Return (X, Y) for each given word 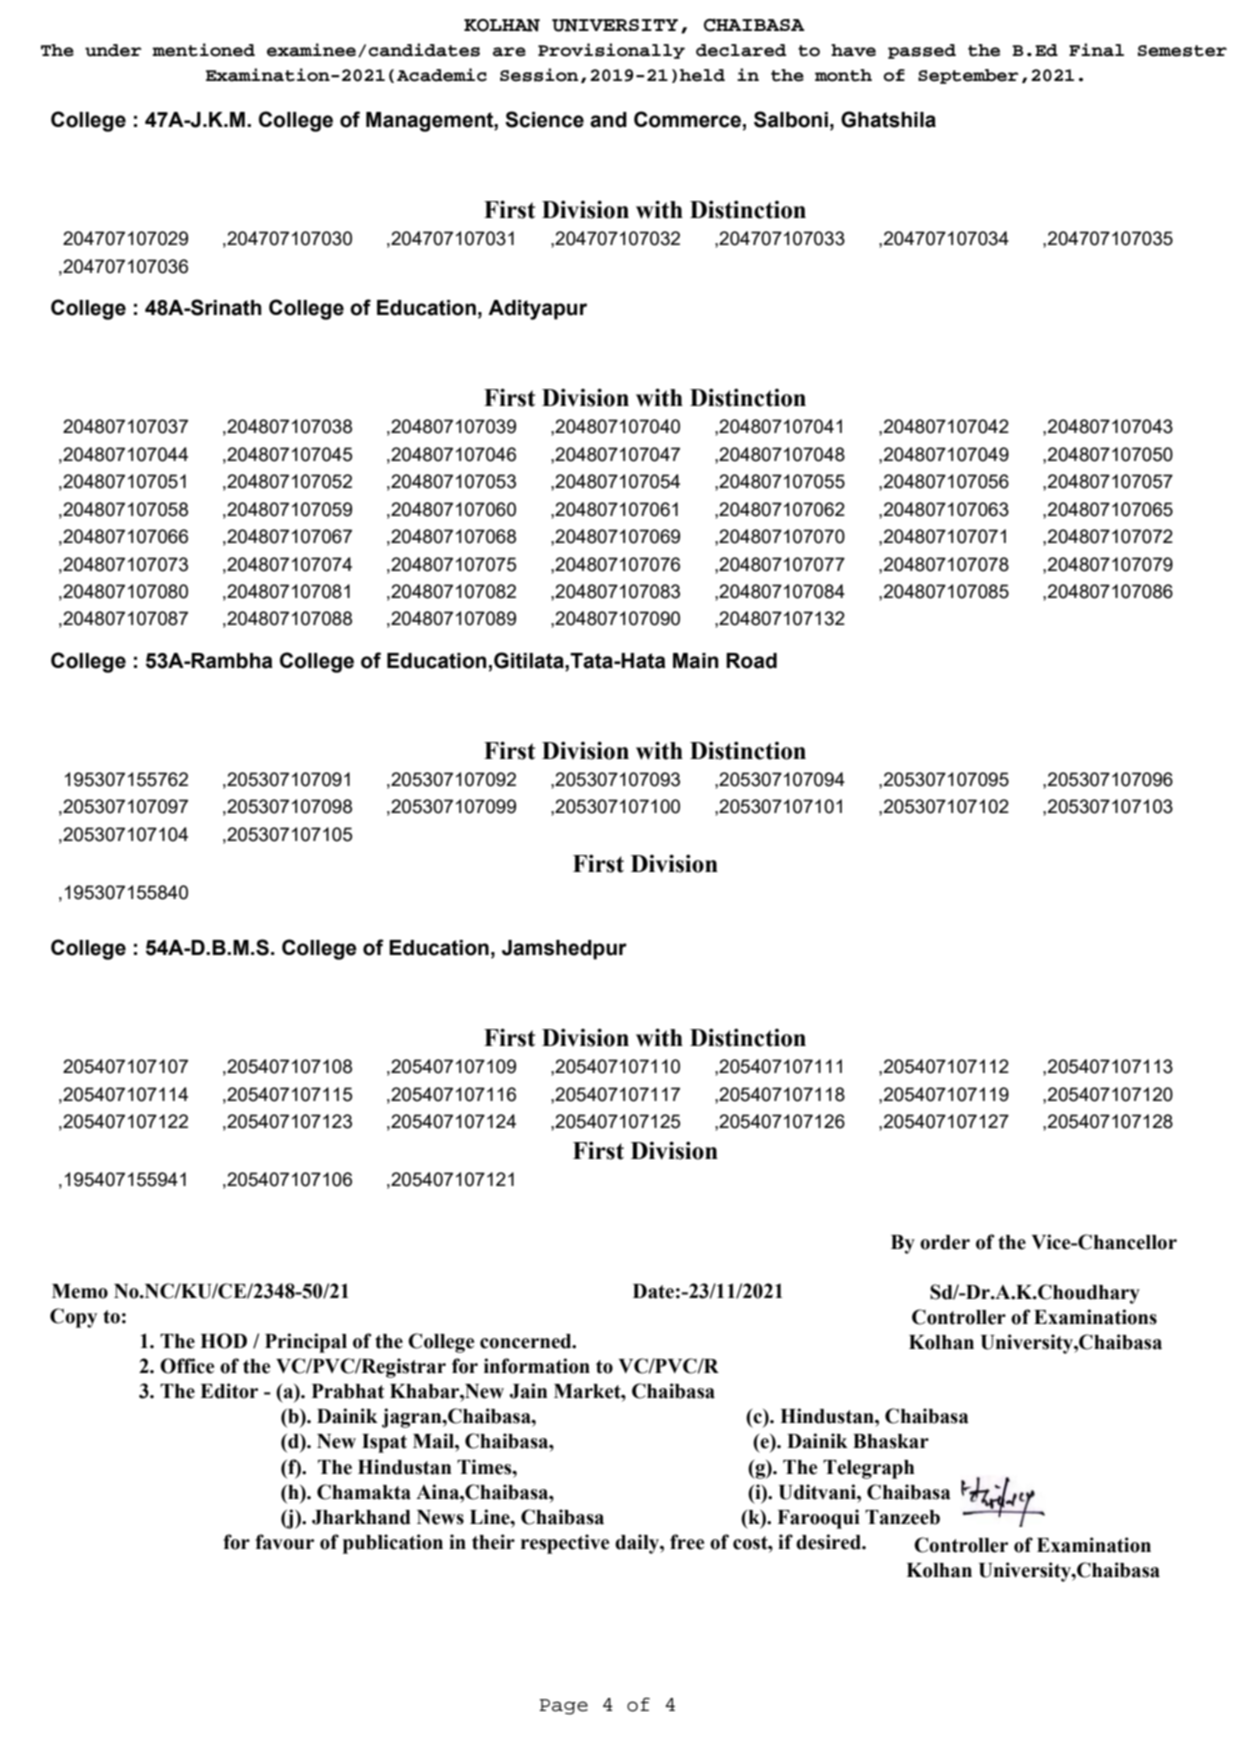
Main (696, 661)
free (687, 1542)
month (843, 75)
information (537, 1366)
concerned (527, 1341)
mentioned (203, 50)
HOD (223, 1341)
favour (284, 1542)
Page (564, 1707)
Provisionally (611, 51)
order (945, 1242)
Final (1096, 50)
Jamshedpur (564, 950)
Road (751, 661)
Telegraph (868, 1469)
